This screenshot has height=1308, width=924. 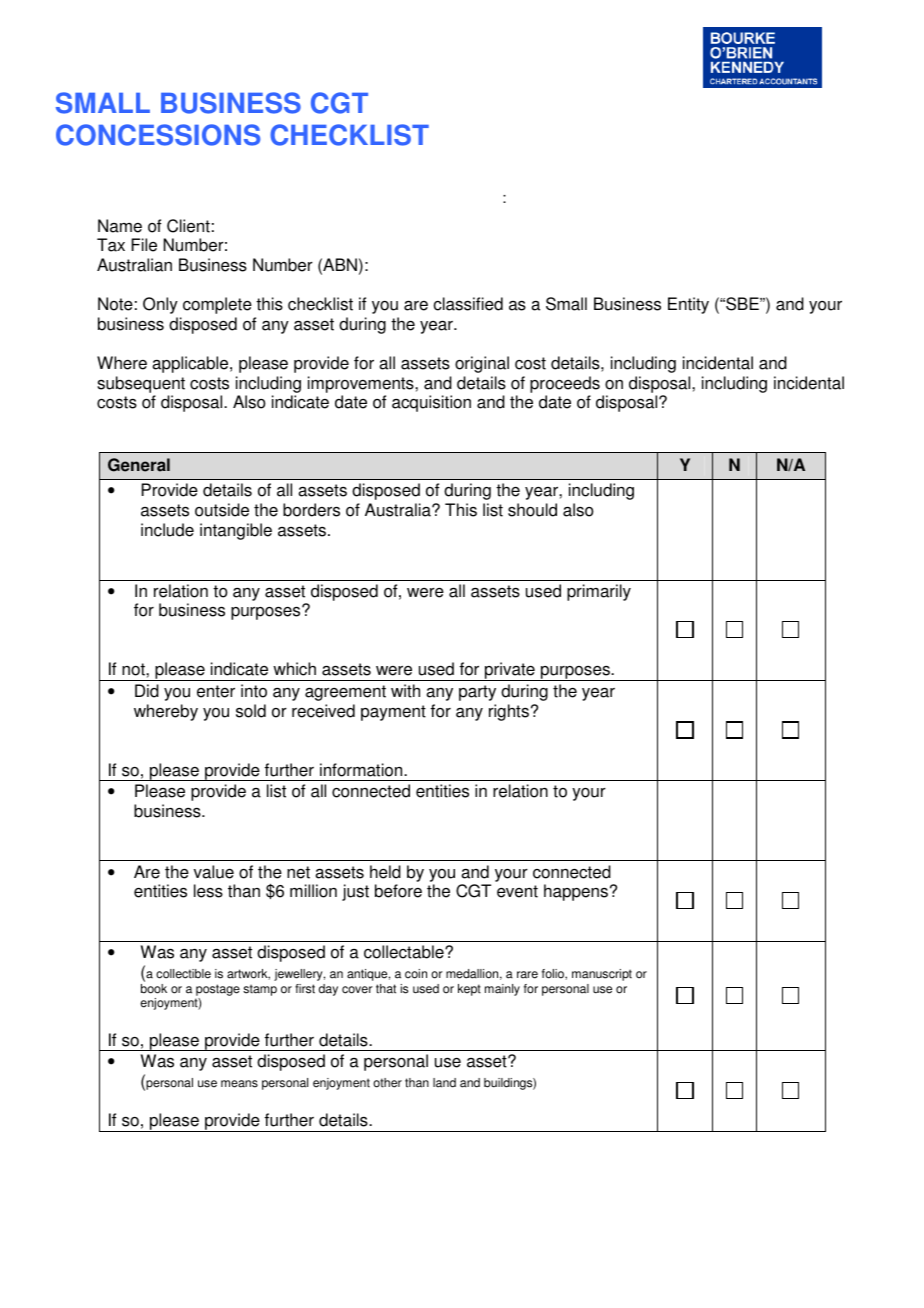 What do you see at coordinates (532, 510) in the screenshot?
I see `should` at bounding box center [532, 510].
